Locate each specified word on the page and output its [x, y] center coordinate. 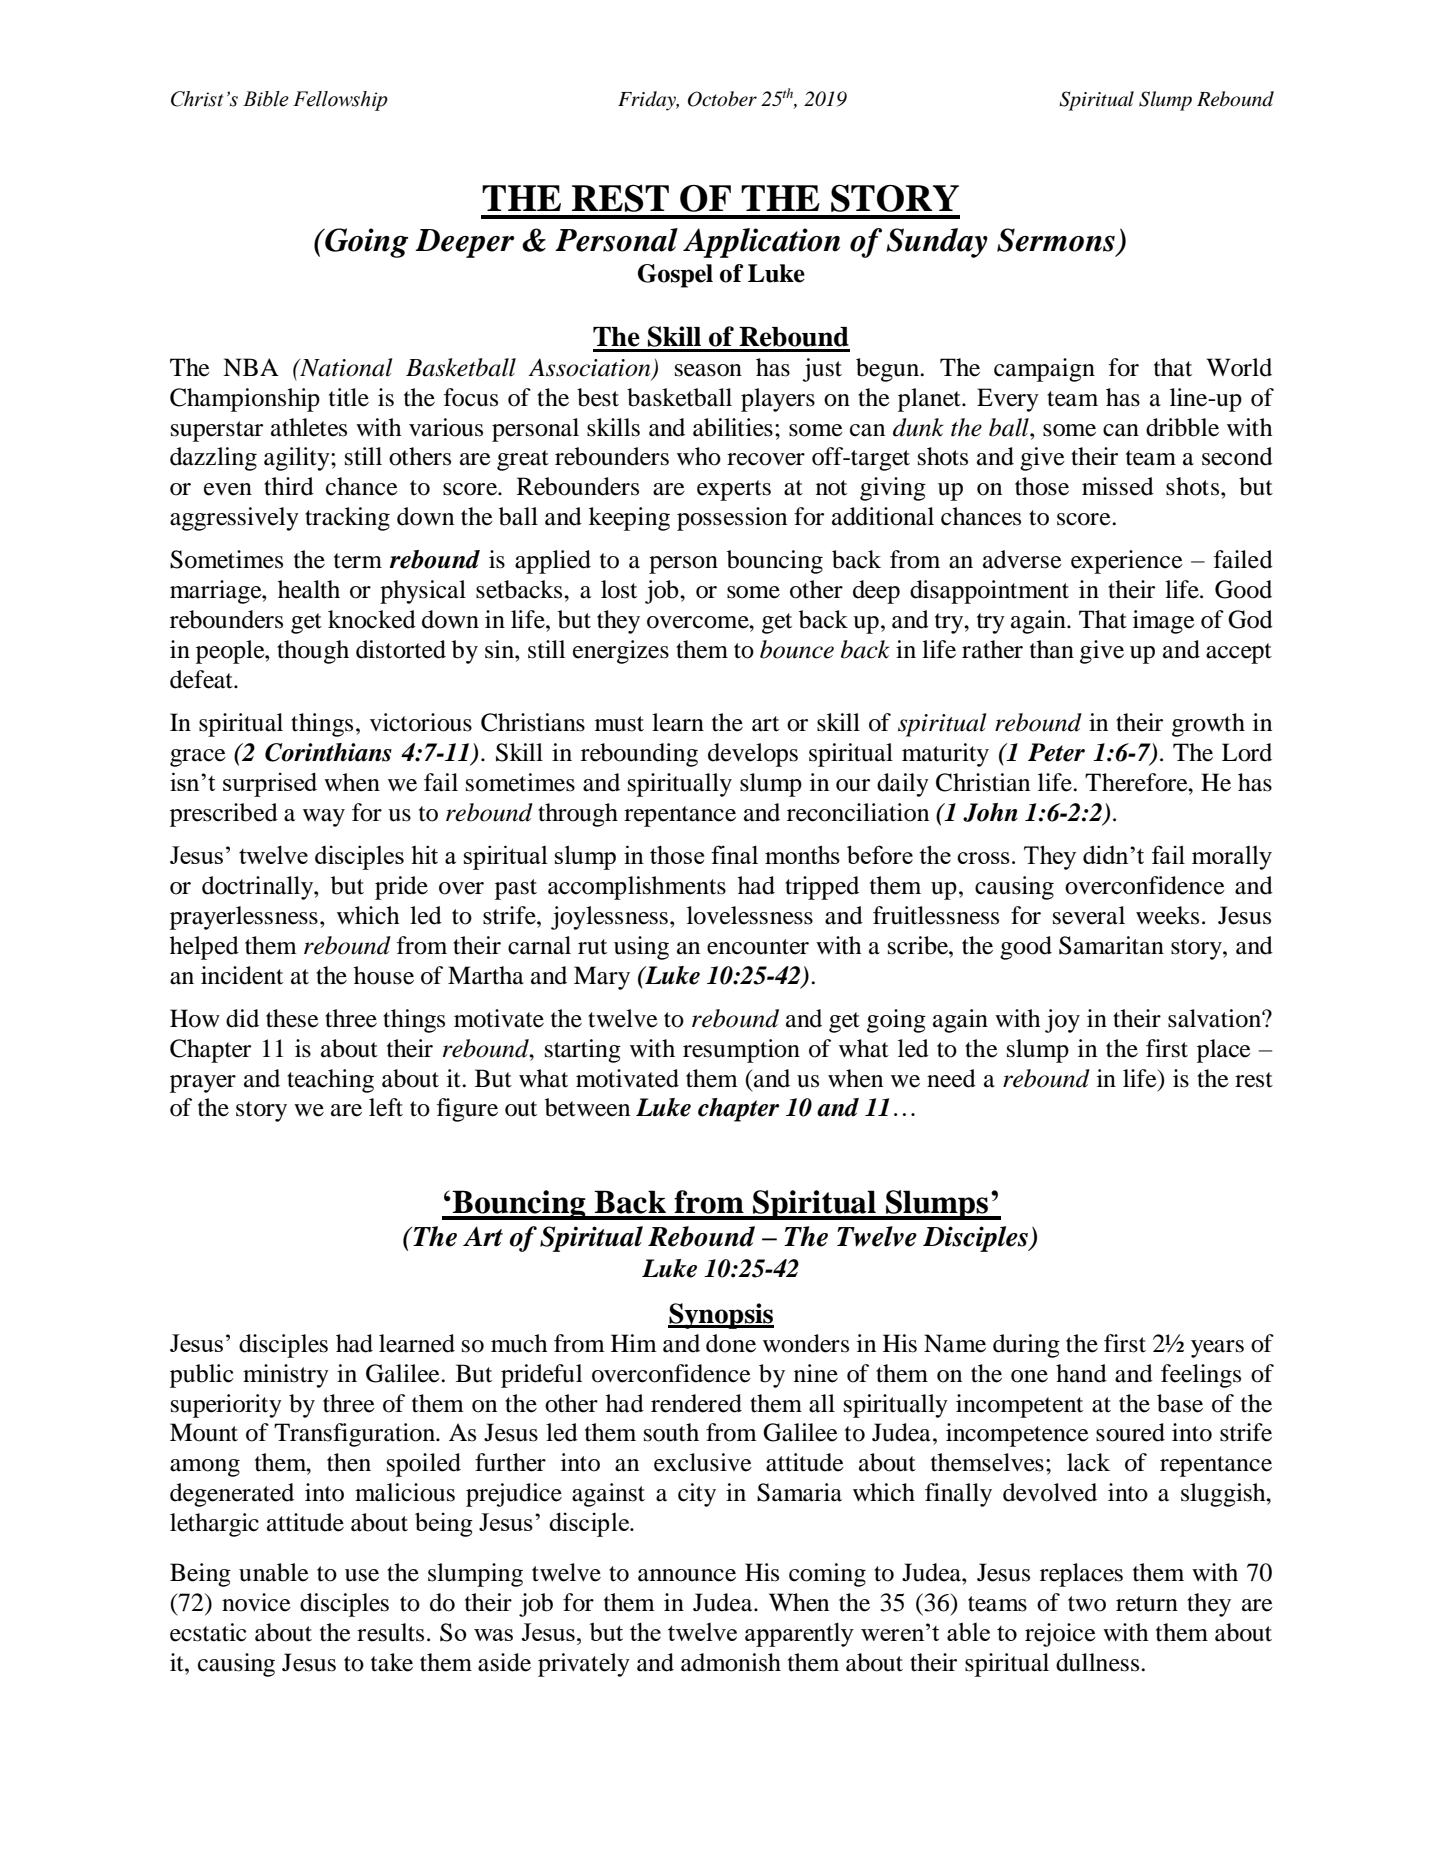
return [1147, 1604]
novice [256, 1602]
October [722, 99]
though [313, 652]
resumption [741, 1051]
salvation [1215, 1018]
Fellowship [340, 101]
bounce [797, 649]
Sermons [1056, 240]
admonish [731, 1662]
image [1164, 622]
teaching [330, 1081]
